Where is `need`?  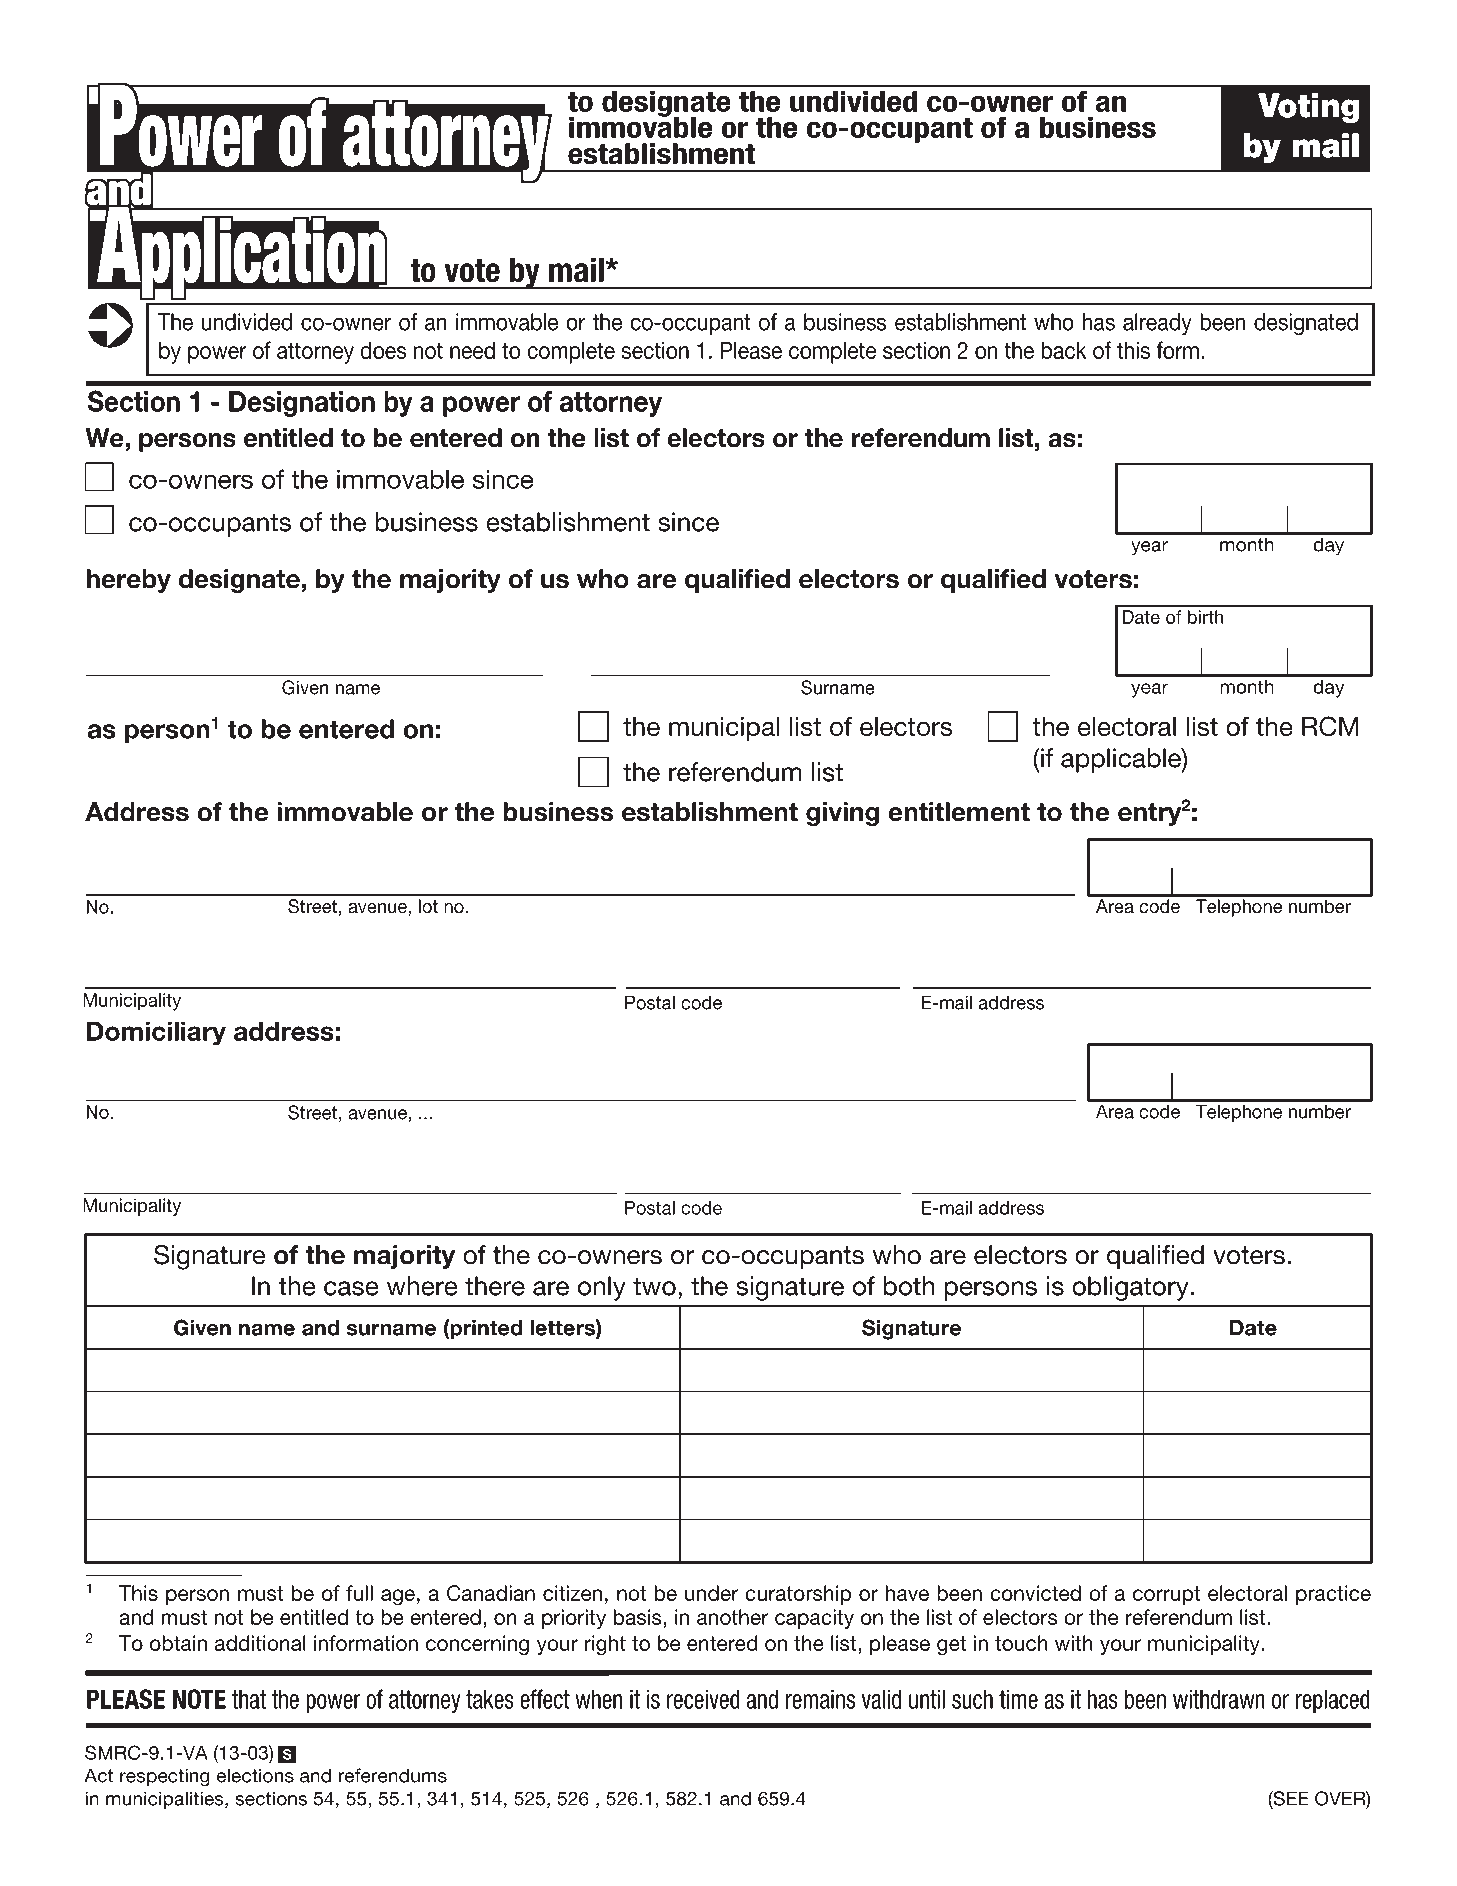 need is located at coordinates (472, 350).
